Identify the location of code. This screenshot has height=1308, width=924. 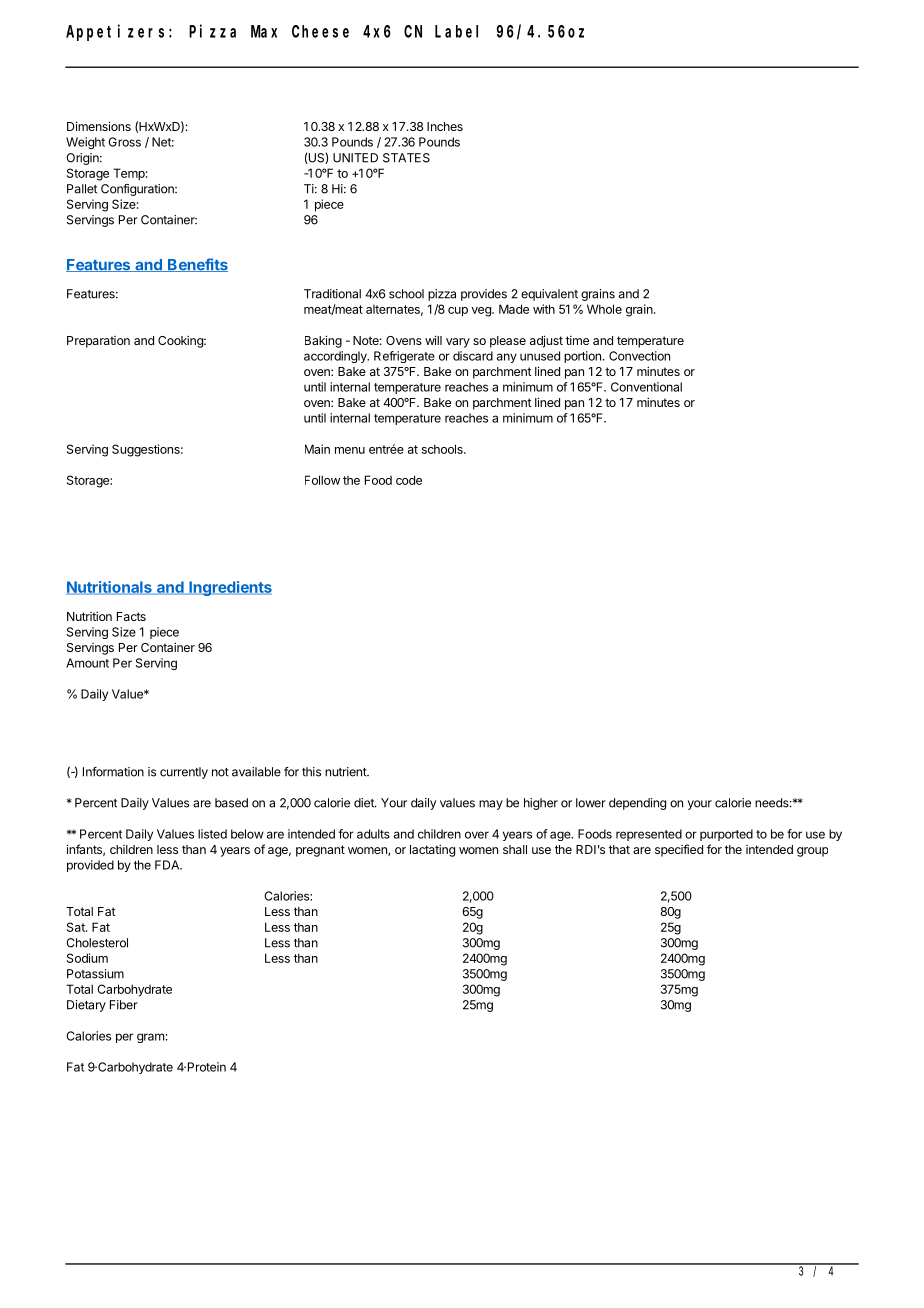
(409, 480).
